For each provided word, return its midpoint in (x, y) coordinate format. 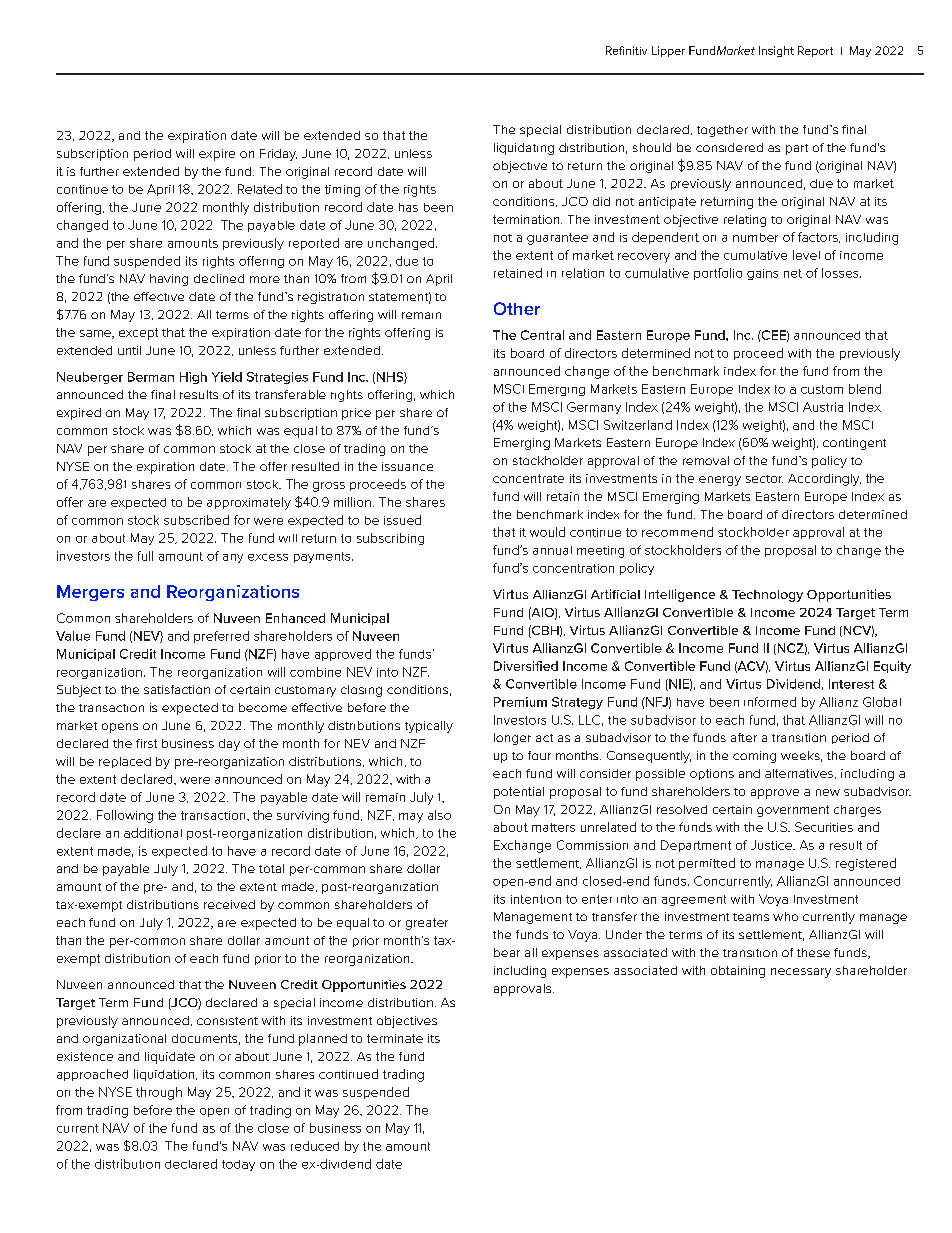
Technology (767, 596)
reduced (315, 1146)
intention (536, 899)
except (138, 334)
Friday (278, 155)
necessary (801, 973)
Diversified (526, 666)
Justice (772, 845)
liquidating (524, 149)
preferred (221, 637)
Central (542, 335)
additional (153, 833)
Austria (823, 407)
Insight (776, 51)
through (159, 1093)
